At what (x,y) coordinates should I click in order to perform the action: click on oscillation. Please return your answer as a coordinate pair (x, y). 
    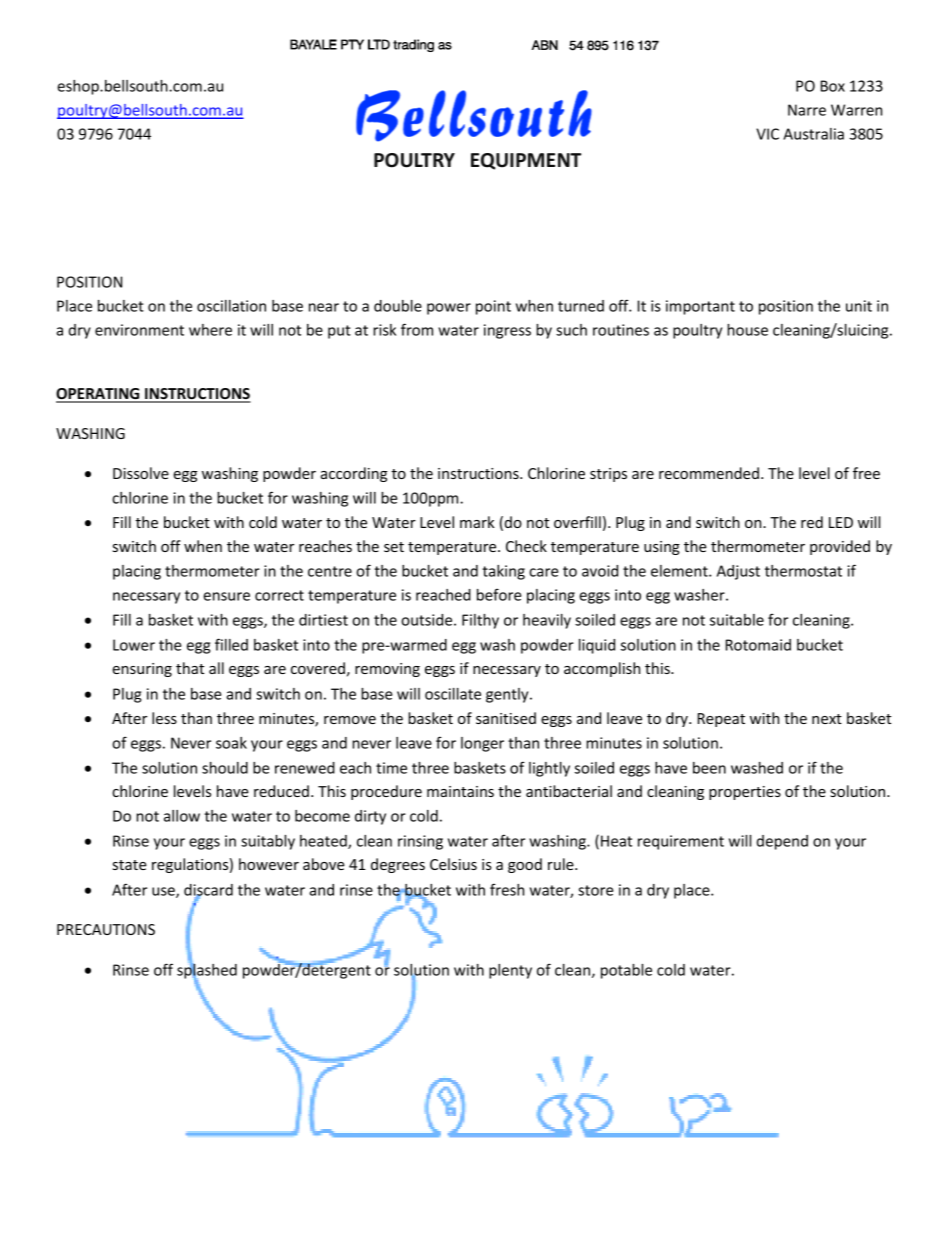
    Looking at the image, I should click on (231, 306).
